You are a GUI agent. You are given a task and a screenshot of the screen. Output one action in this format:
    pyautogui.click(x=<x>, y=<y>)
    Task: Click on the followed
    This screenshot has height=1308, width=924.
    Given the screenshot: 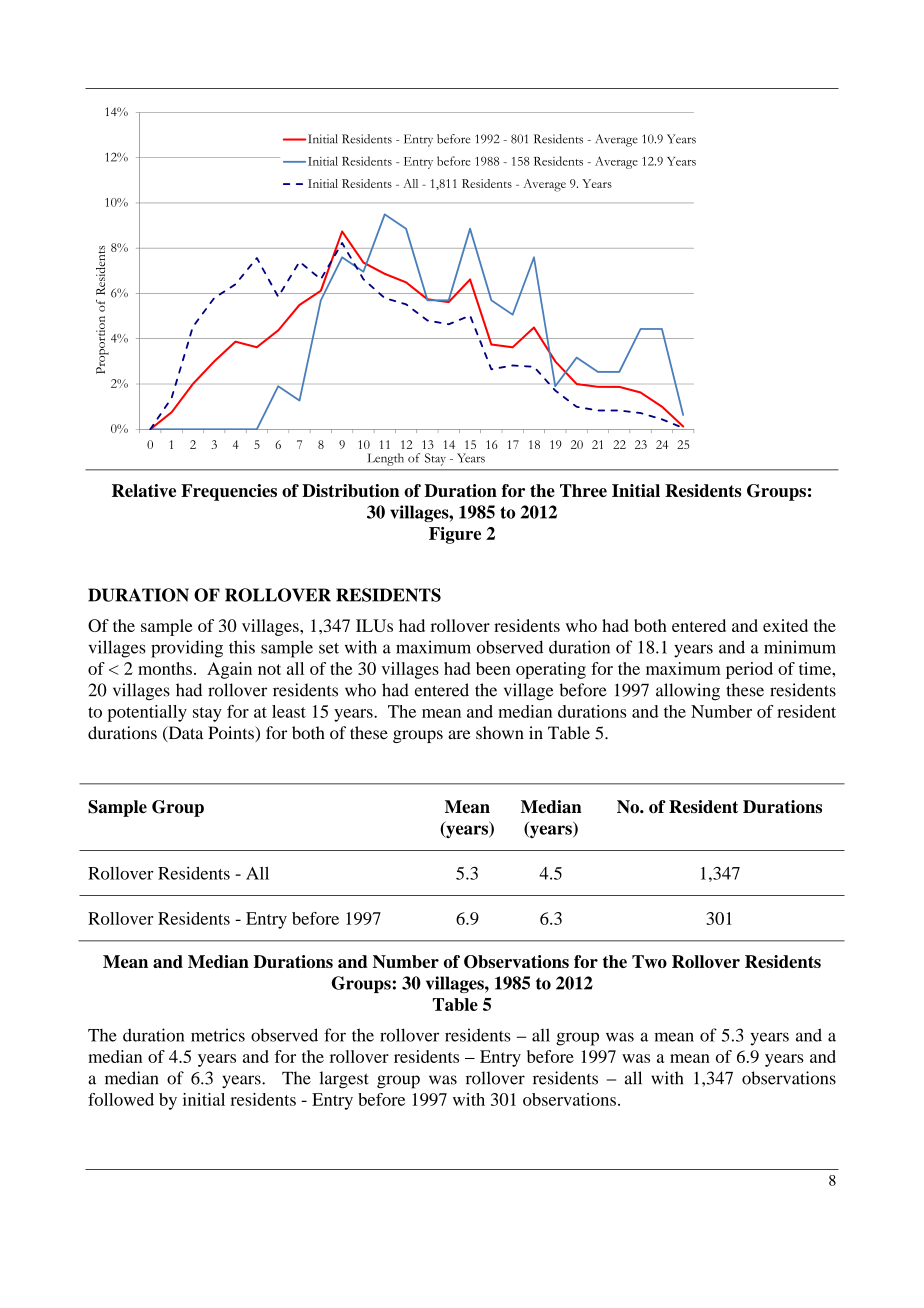 What is the action you would take?
    pyautogui.click(x=121, y=1099)
